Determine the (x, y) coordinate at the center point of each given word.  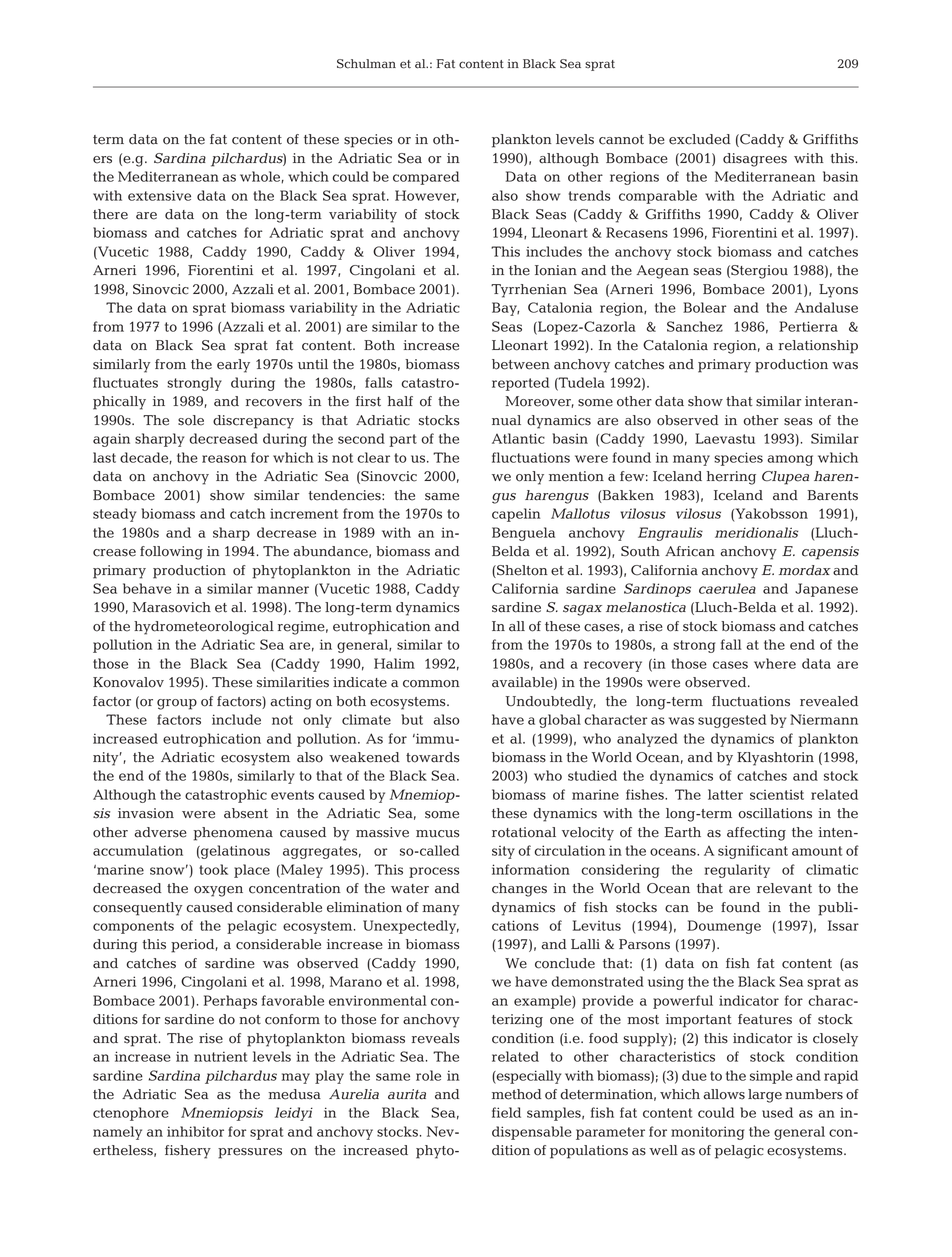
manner (283, 590)
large (765, 1096)
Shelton (521, 570)
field (506, 1112)
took (213, 869)
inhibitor (195, 1131)
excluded (700, 139)
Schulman (366, 64)
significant (753, 852)
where (775, 663)
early (233, 366)
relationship (818, 347)
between (521, 364)
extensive (159, 195)
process (434, 872)
